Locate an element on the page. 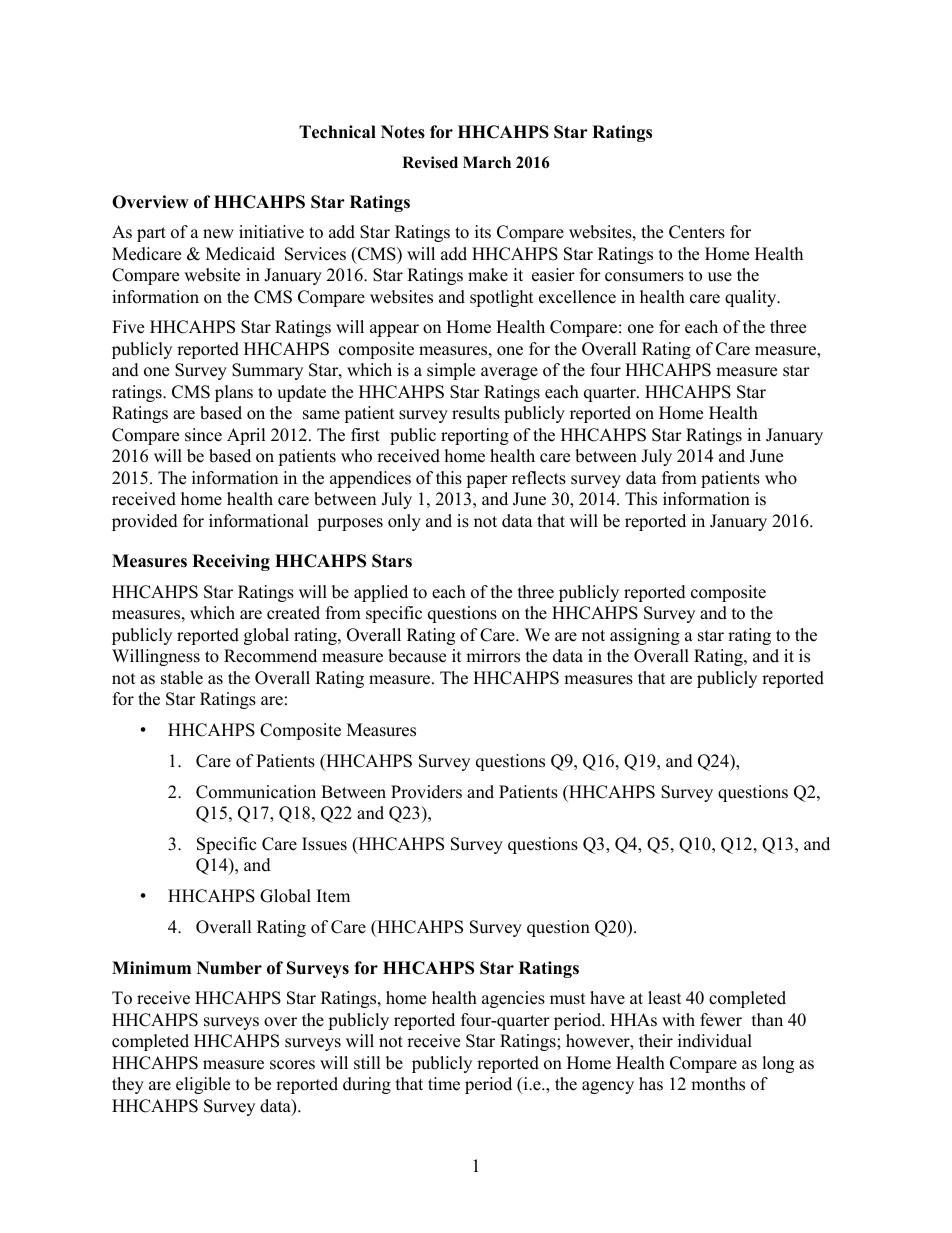 The image size is (952, 1233). Revised is located at coordinates (430, 162).
